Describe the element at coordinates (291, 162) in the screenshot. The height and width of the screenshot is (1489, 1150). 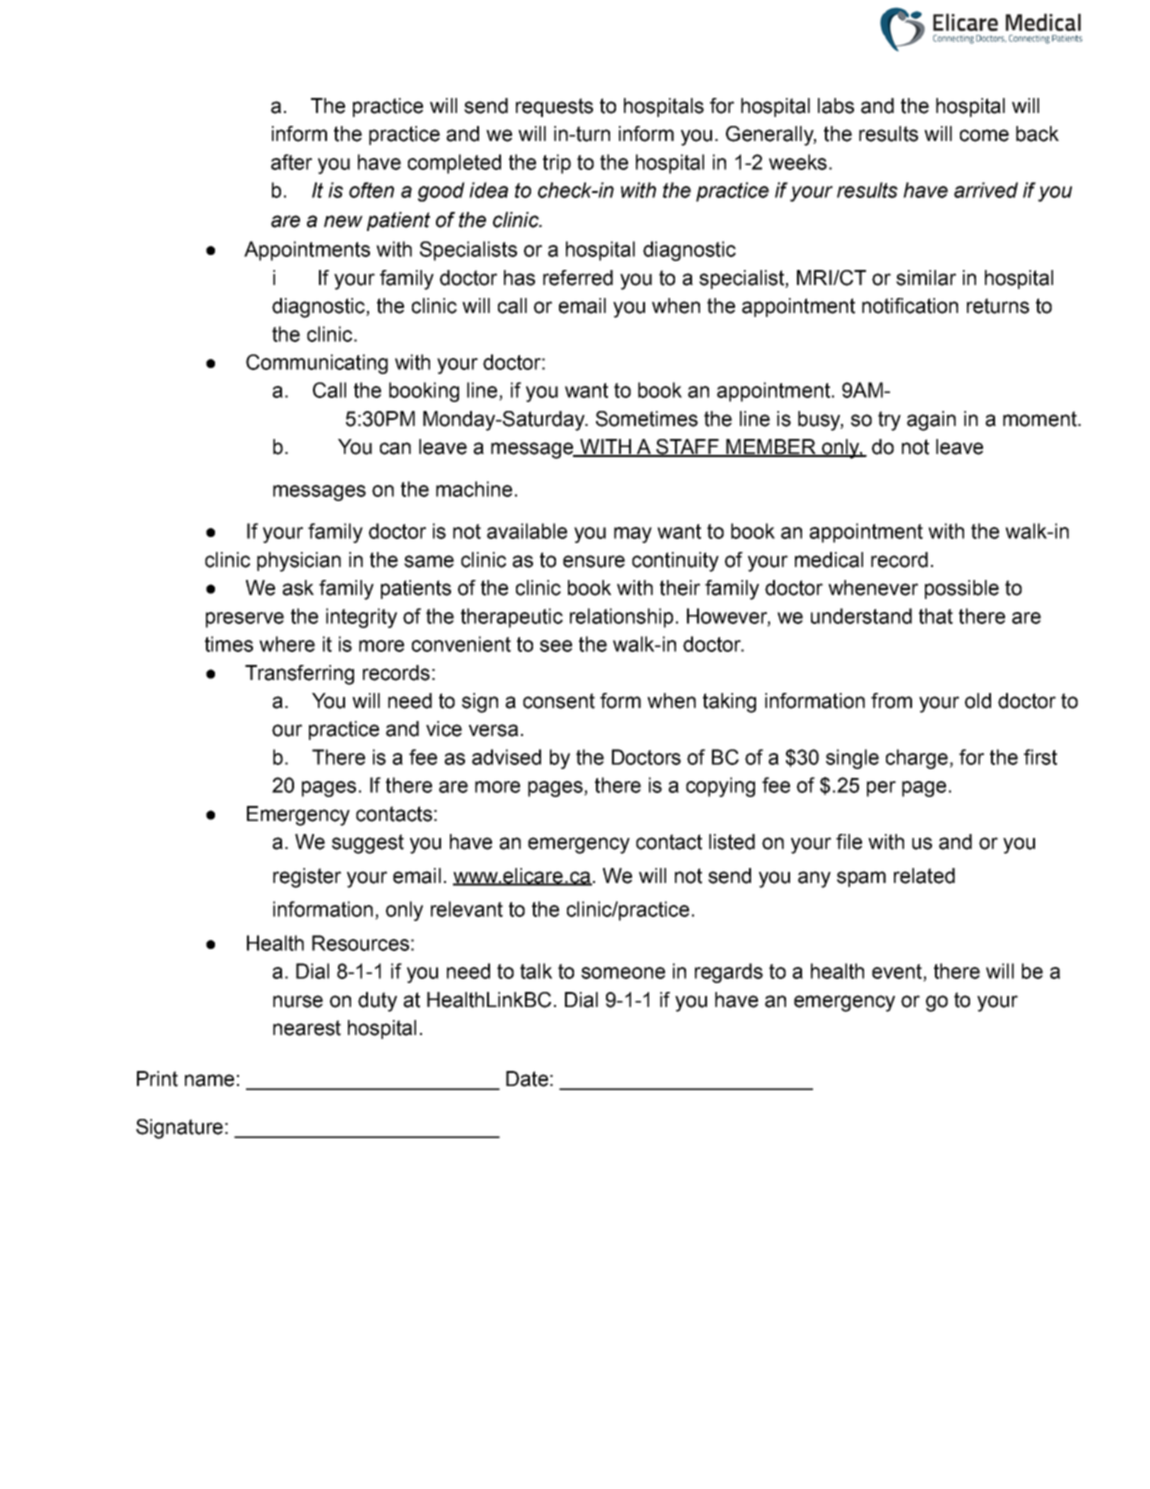
I see `after` at that location.
